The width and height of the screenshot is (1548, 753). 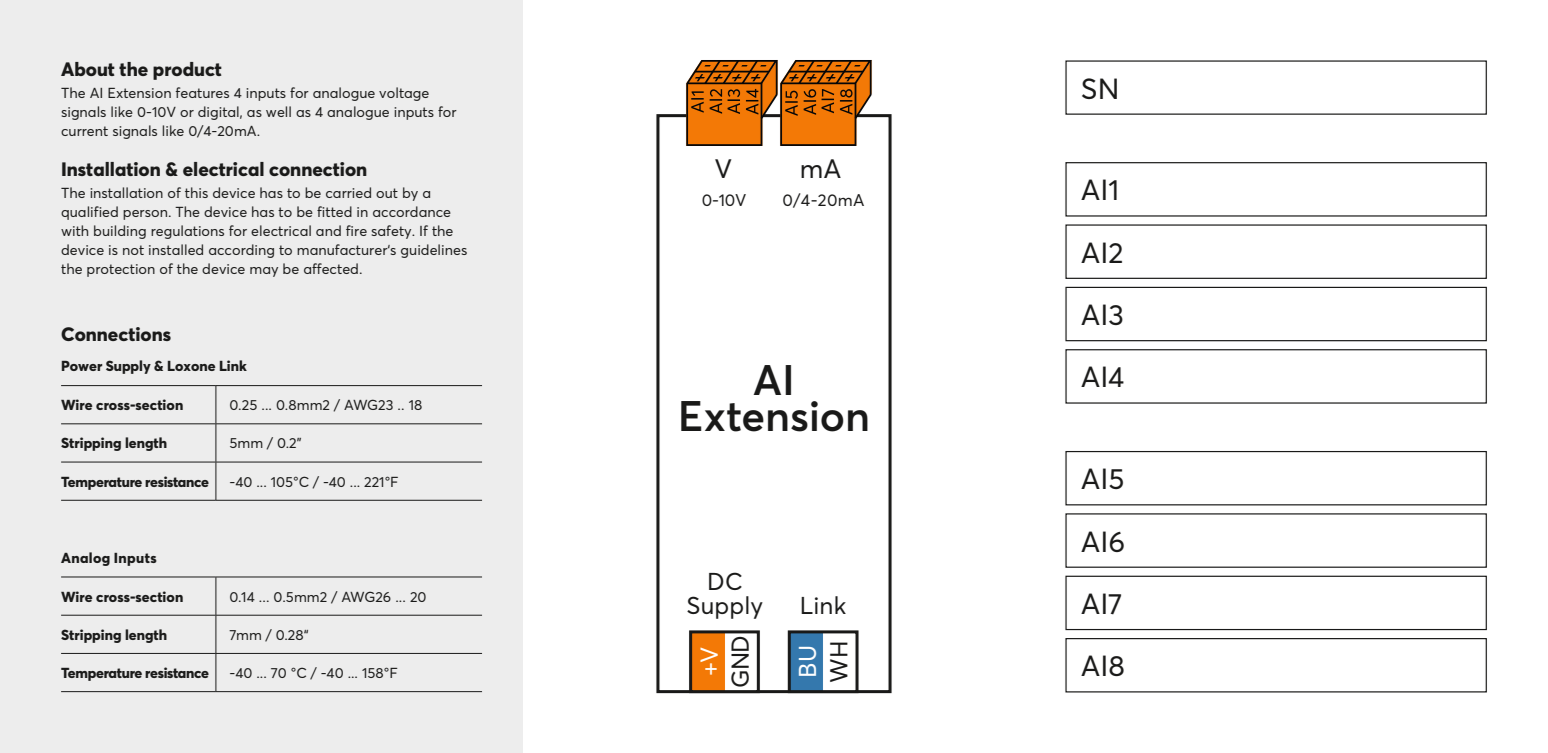 What do you see at coordinates (82, 366) in the screenshot?
I see `Power` at bounding box center [82, 366].
